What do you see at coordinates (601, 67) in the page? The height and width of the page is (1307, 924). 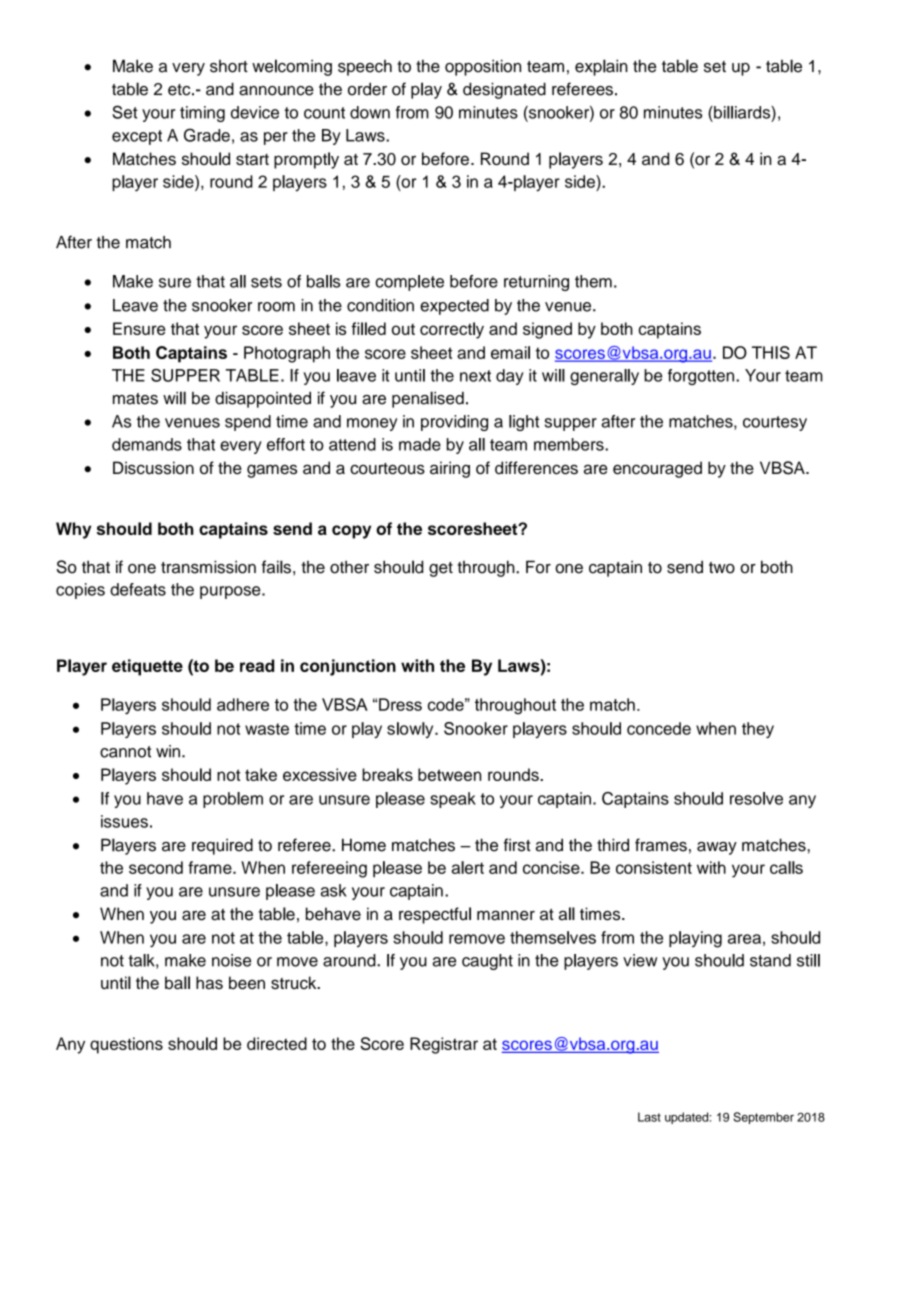 I see `explain` at bounding box center [601, 67].
